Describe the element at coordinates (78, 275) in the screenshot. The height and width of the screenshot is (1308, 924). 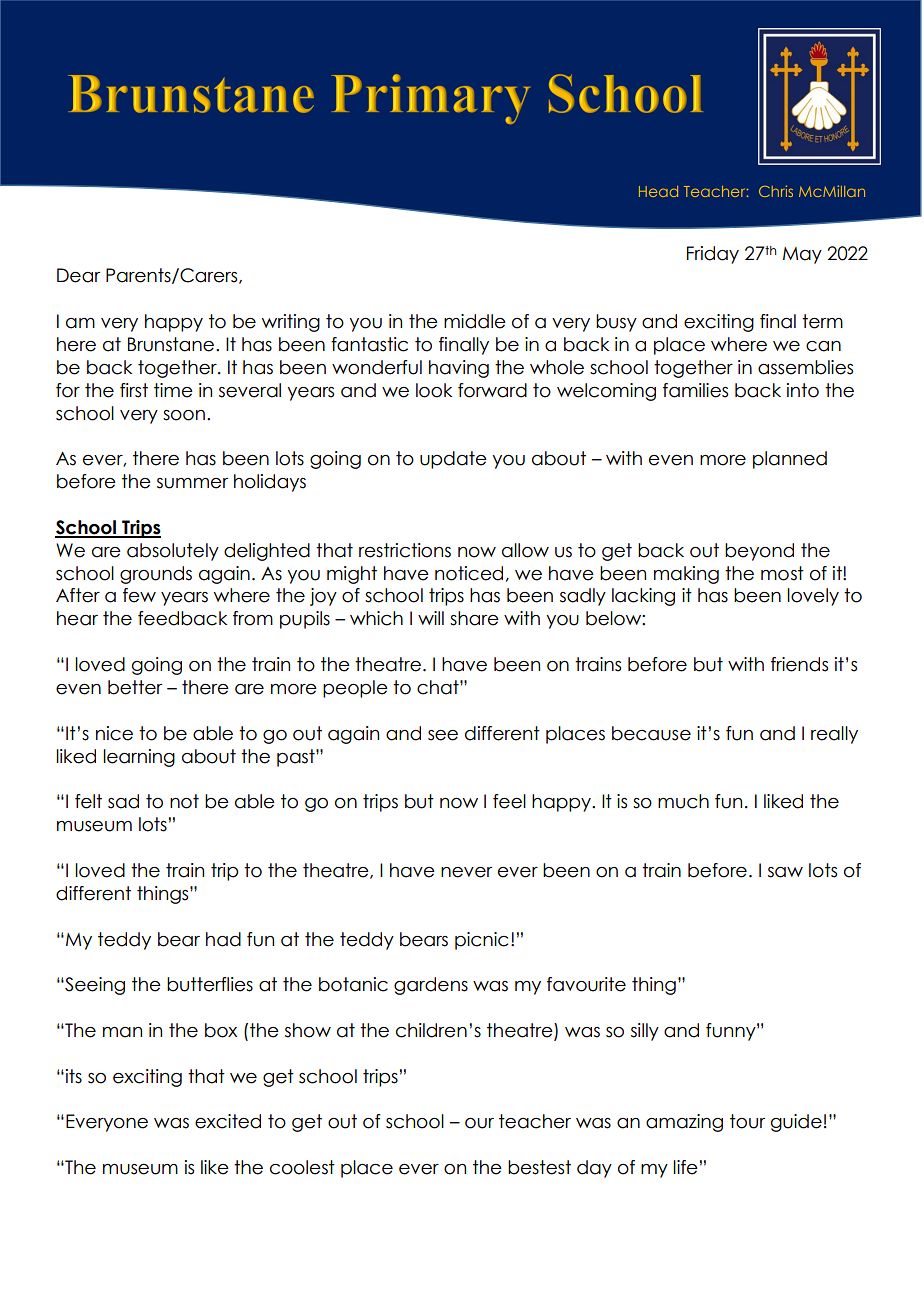
I see `Dear` at that location.
